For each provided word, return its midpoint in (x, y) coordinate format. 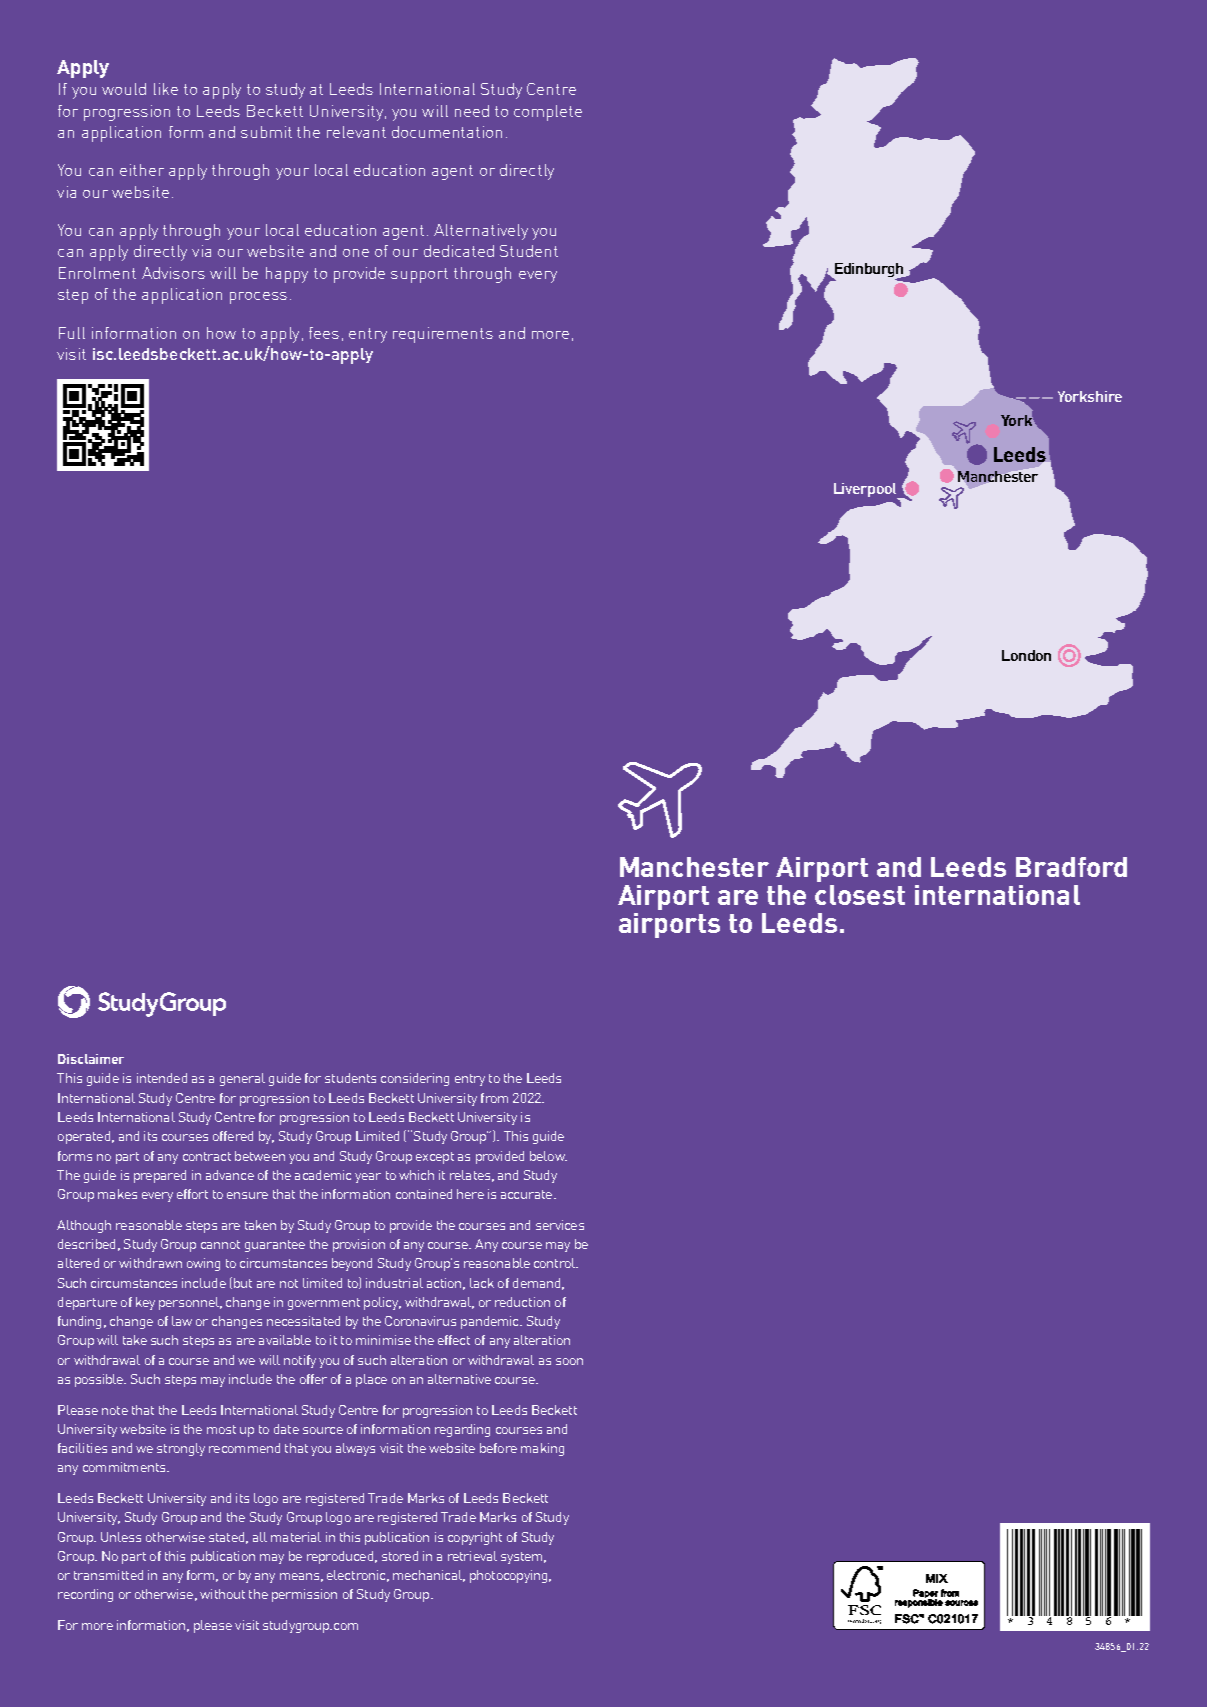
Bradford (1071, 867)
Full (72, 333)
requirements (443, 335)
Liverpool (866, 491)
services (560, 1225)
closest (860, 895)
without (222, 1594)
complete (548, 113)
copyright (475, 1538)
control (556, 1263)
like (166, 89)
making (542, 1449)
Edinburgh (869, 271)
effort (192, 1194)
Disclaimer (91, 1059)
